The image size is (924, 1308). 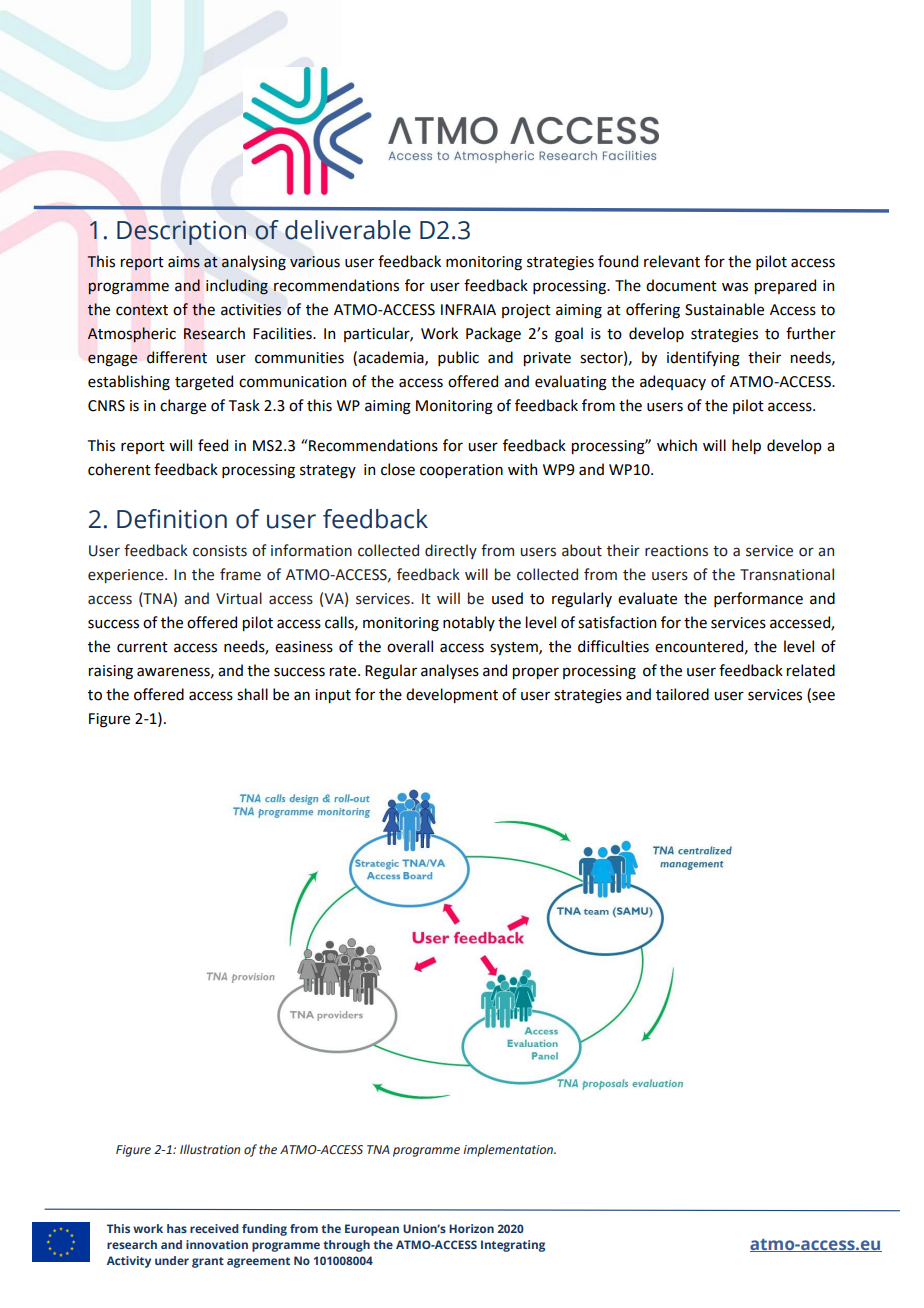 What do you see at coordinates (513, 1246) in the image?
I see `Integrating` at bounding box center [513, 1246].
